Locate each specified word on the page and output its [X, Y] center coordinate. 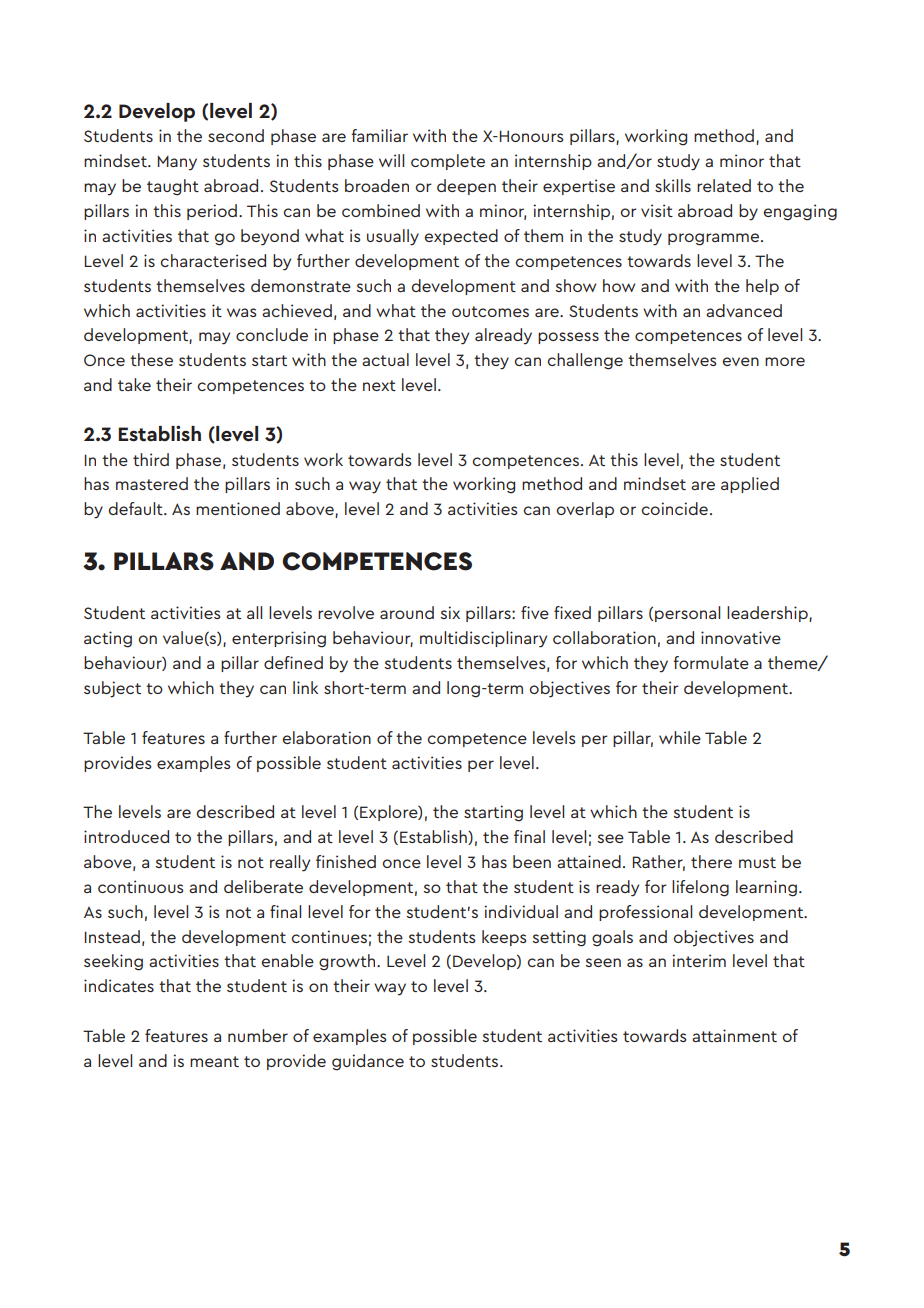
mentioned [238, 508]
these [151, 359]
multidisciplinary [483, 639]
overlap [585, 510]
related [724, 185]
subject [112, 689]
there [711, 861]
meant [214, 1061]
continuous [140, 886]
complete [448, 162]
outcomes [490, 311]
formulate [711, 662]
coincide [675, 508]
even [741, 361]
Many [177, 163]
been [532, 861]
